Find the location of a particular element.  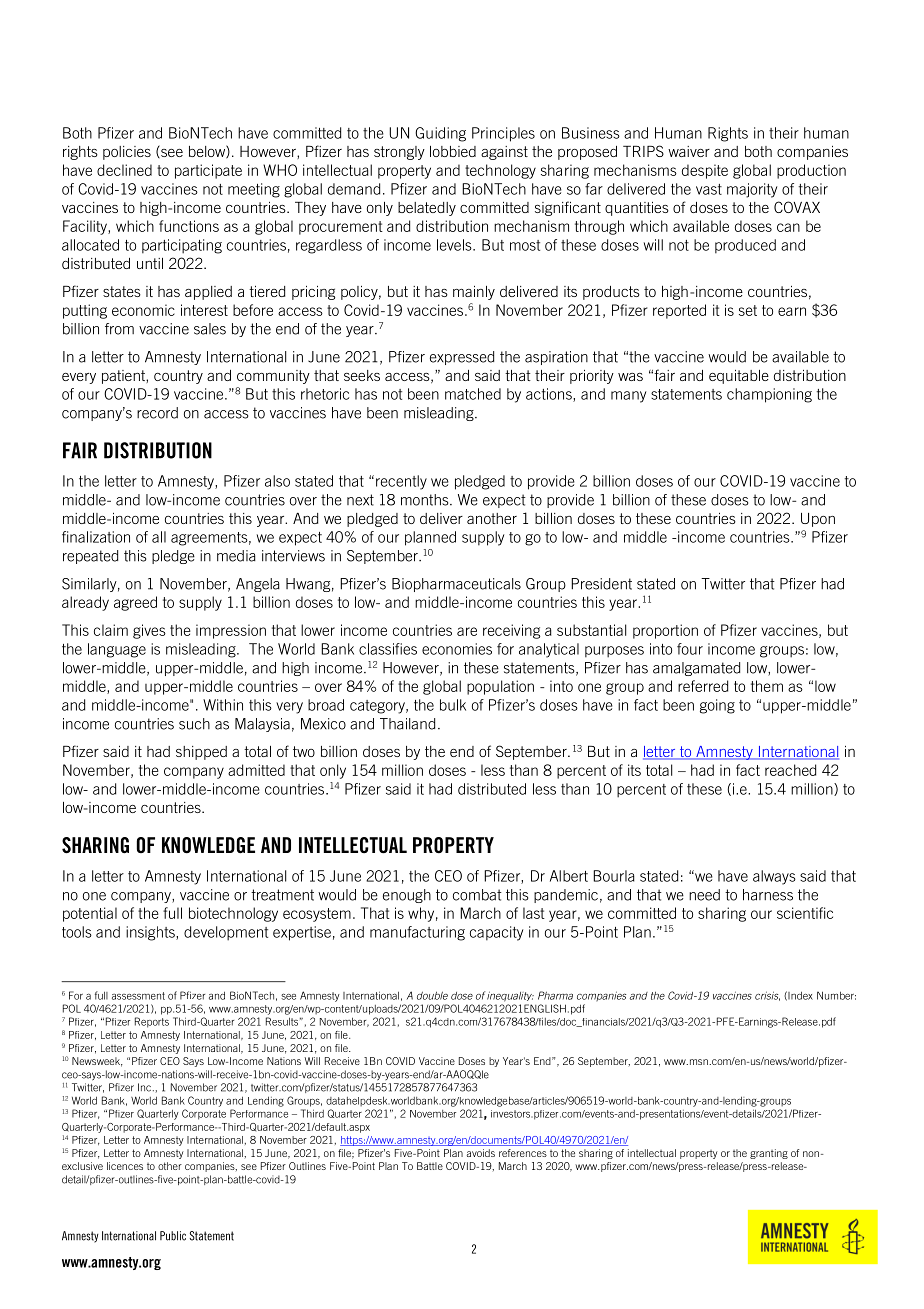

declined is located at coordinates (124, 170).
